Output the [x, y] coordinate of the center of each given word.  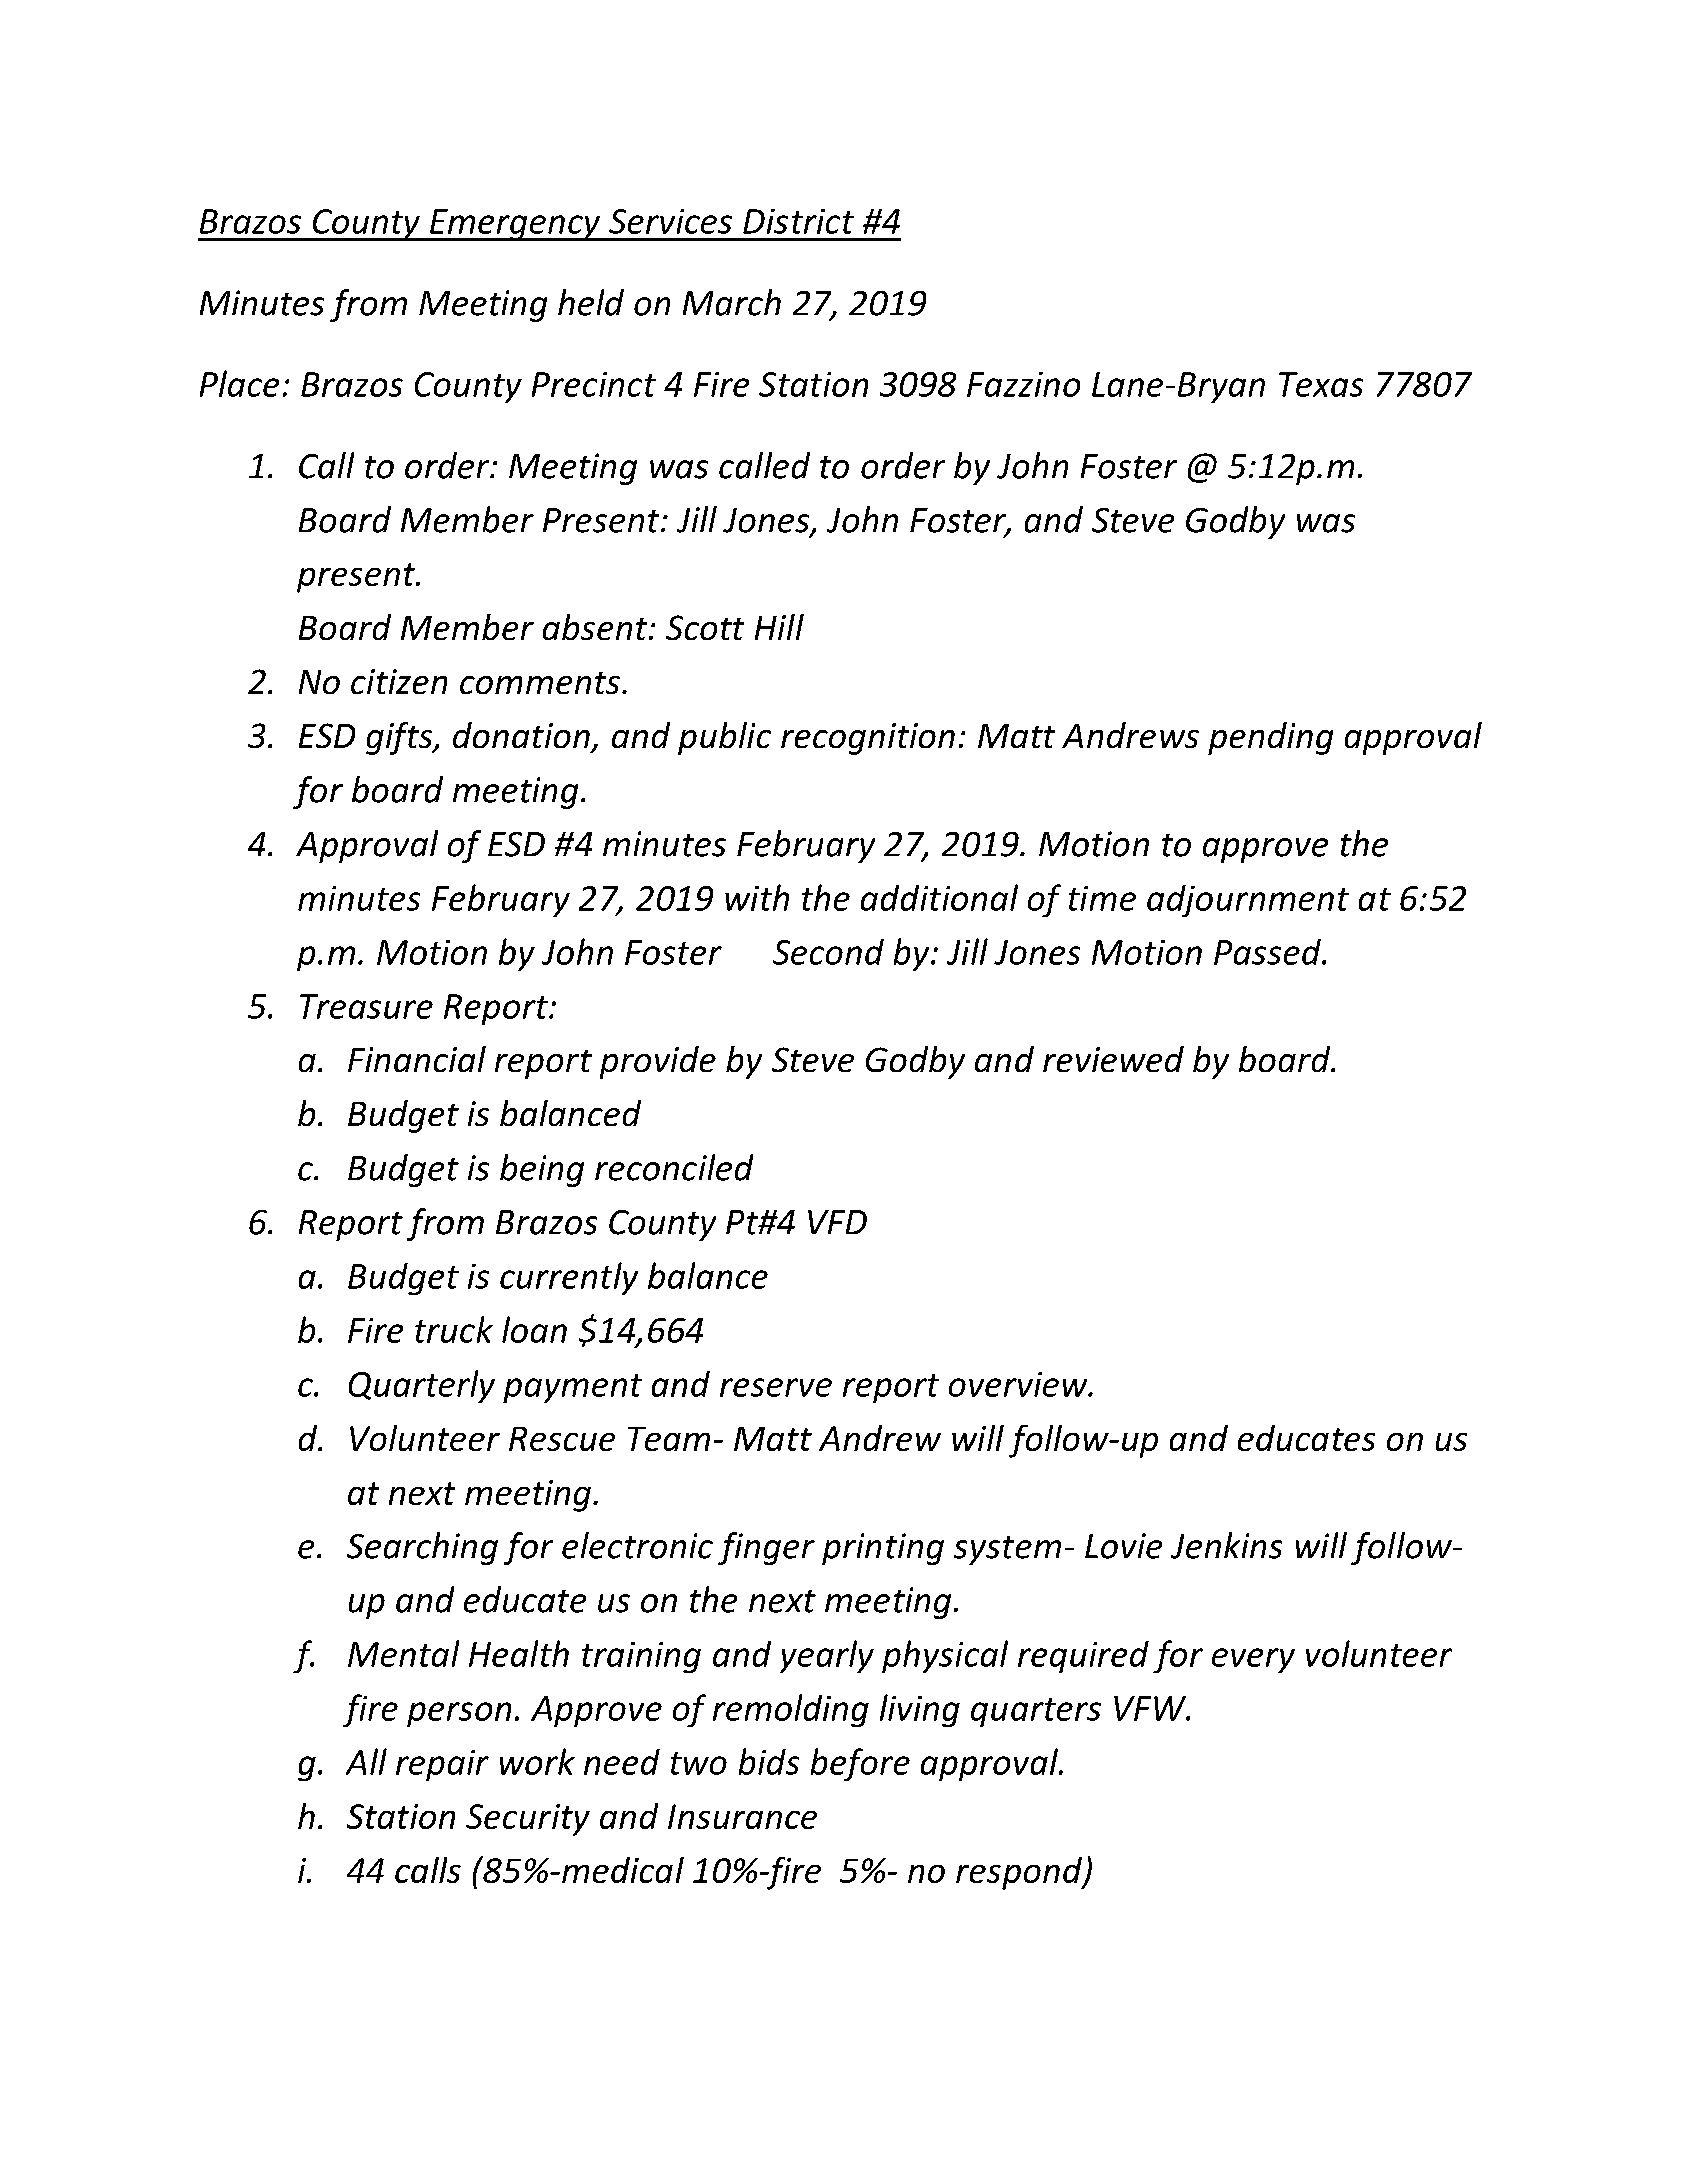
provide [658, 1062]
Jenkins [1226, 1545]
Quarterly [422, 1386]
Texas [1321, 384]
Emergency [515, 225]
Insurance [742, 1816]
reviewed [1113, 1059]
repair [442, 1765]
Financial [417, 1059]
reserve [776, 1387]
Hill [779, 627]
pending [1270, 738]
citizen [399, 681]
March [732, 302]
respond [1020, 1873]
